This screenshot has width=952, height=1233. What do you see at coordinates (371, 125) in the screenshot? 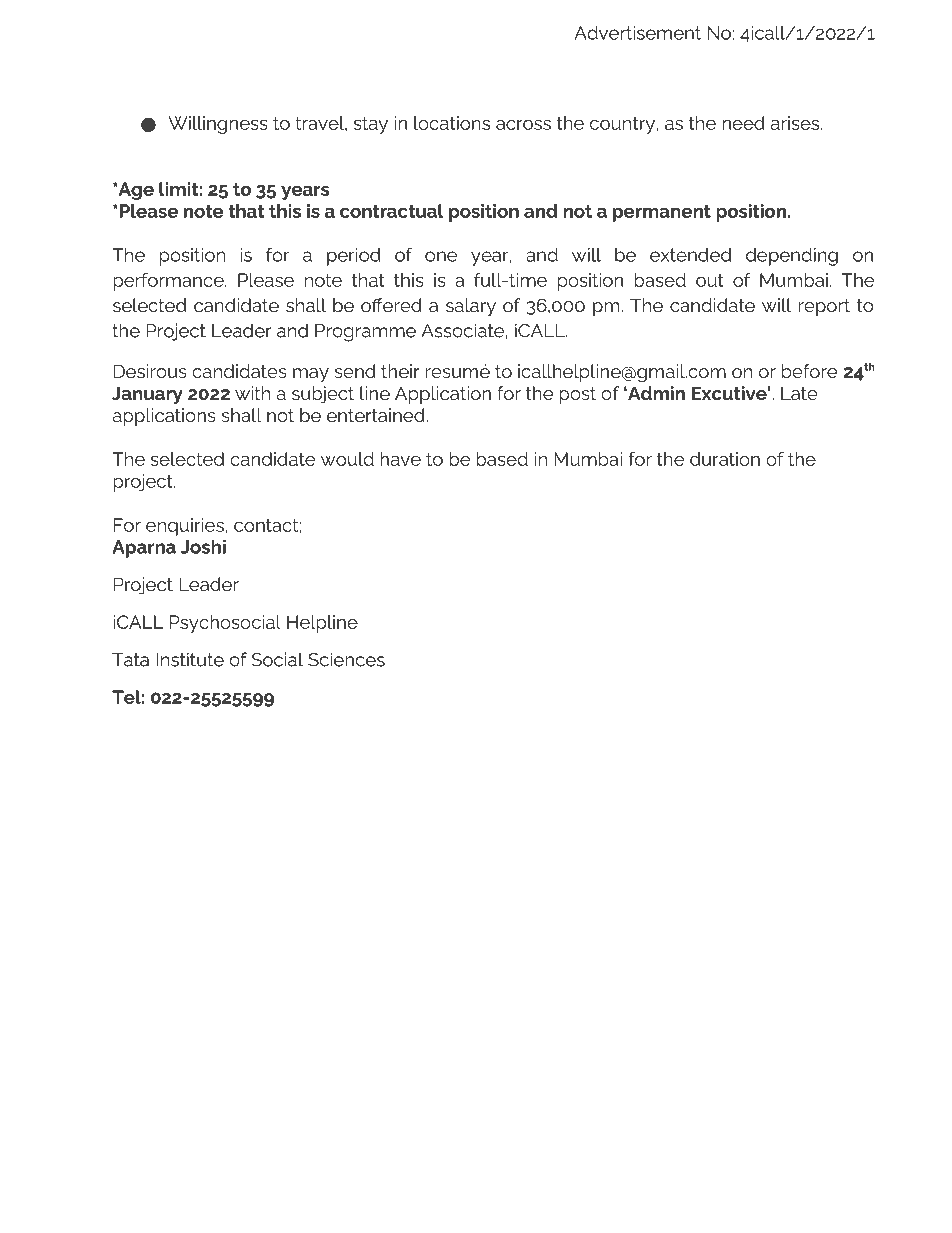
I see `stay` at bounding box center [371, 125].
